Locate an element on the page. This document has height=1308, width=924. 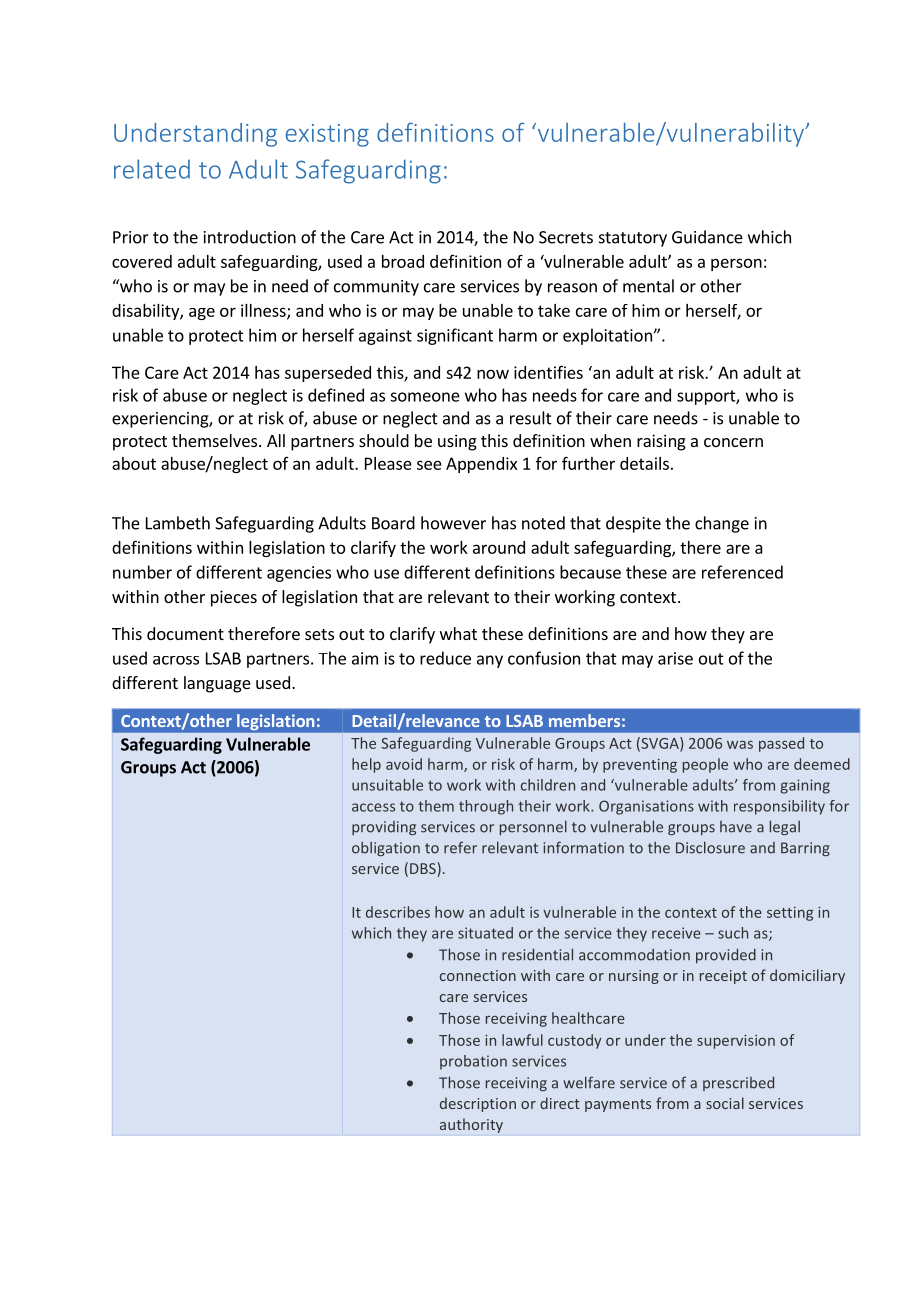
arise is located at coordinates (675, 658).
